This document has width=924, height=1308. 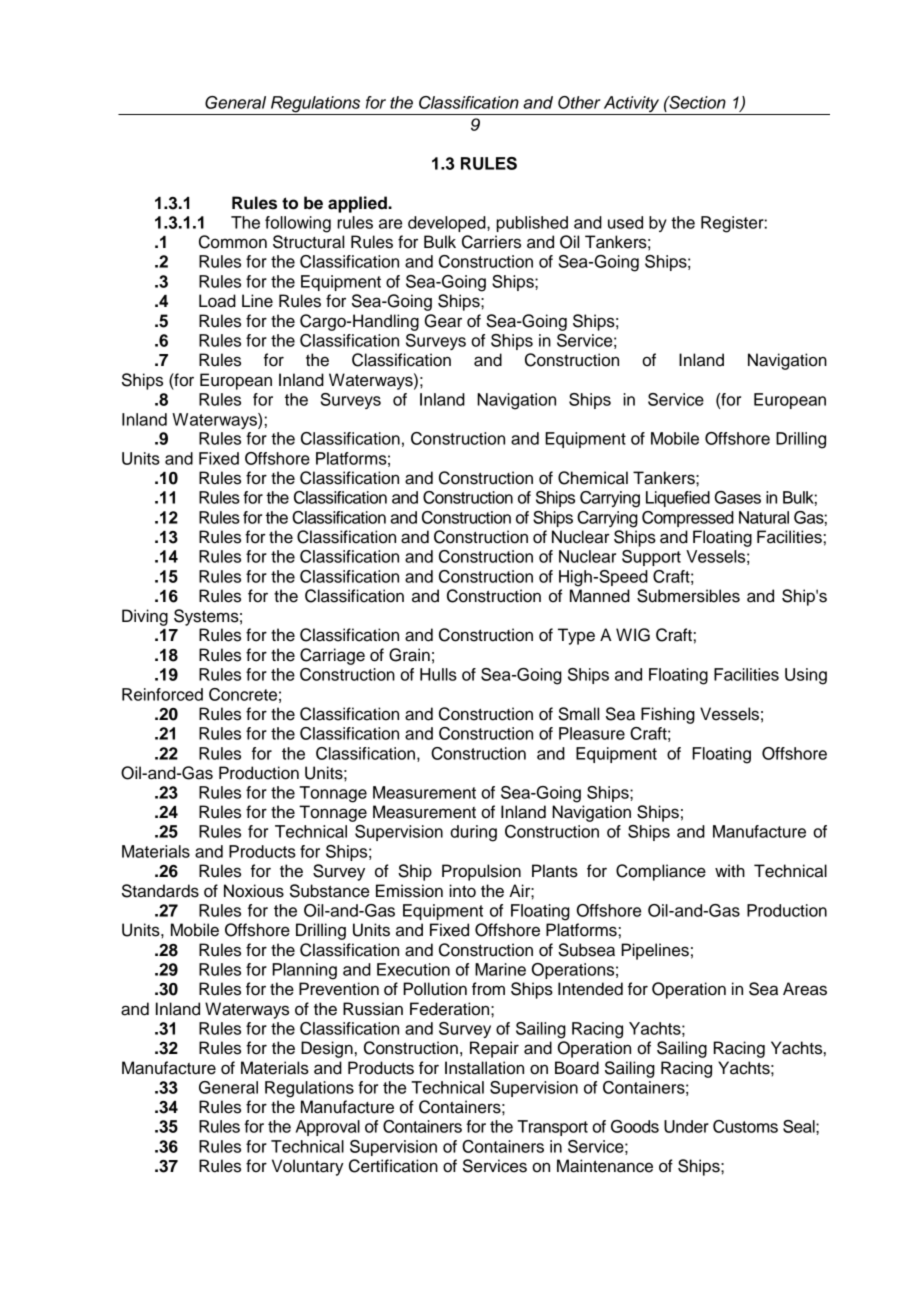 I want to click on Activity, so click(x=631, y=105).
